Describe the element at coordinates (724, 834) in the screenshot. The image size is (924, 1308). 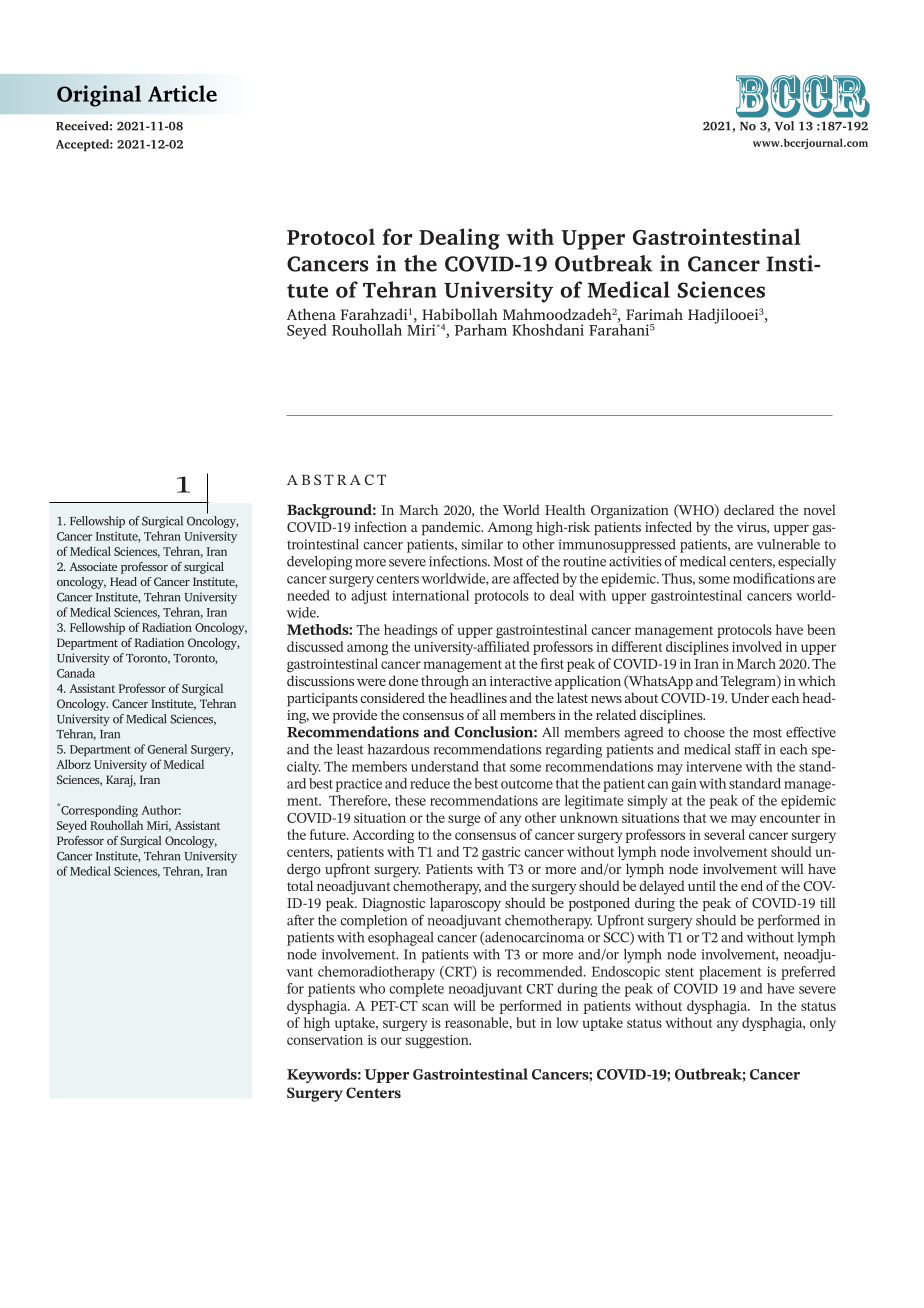
I see `several` at that location.
